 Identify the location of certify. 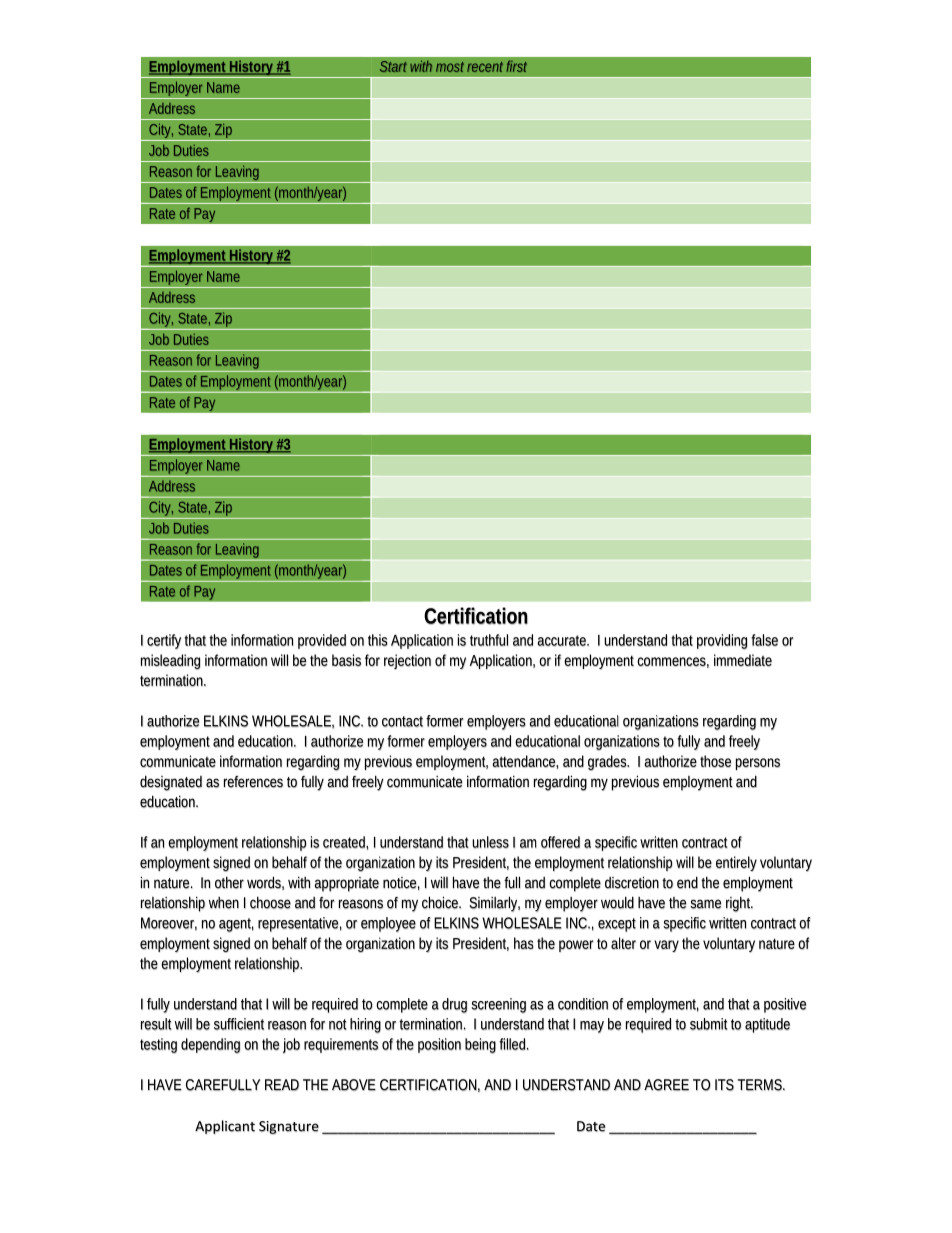
(164, 641).
